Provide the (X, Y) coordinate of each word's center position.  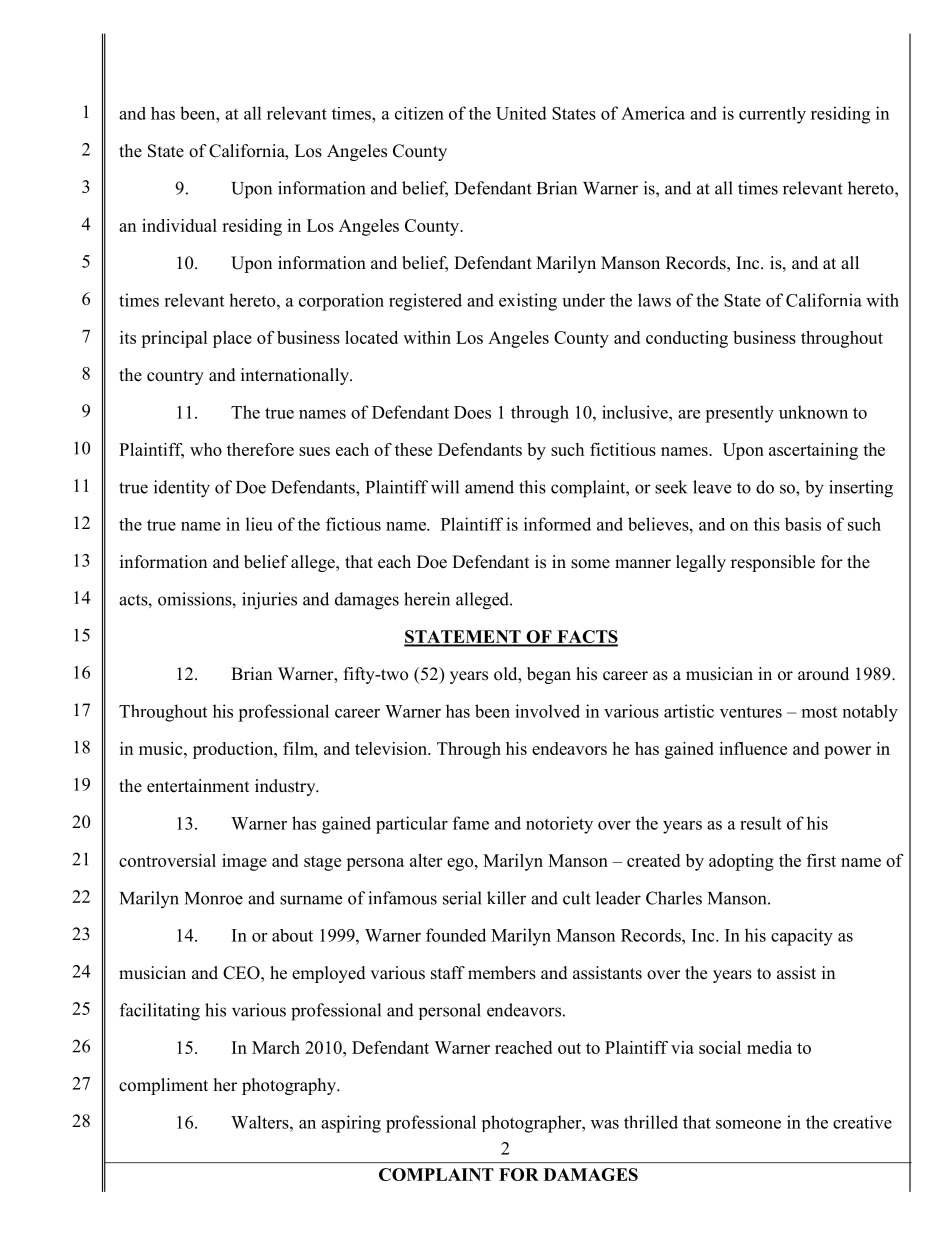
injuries (269, 601)
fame (471, 823)
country (175, 377)
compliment (163, 1086)
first (821, 860)
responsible (773, 563)
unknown (813, 412)
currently (772, 115)
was (605, 1124)
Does (472, 412)
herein (427, 599)
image (244, 862)
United (521, 113)
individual (179, 225)
